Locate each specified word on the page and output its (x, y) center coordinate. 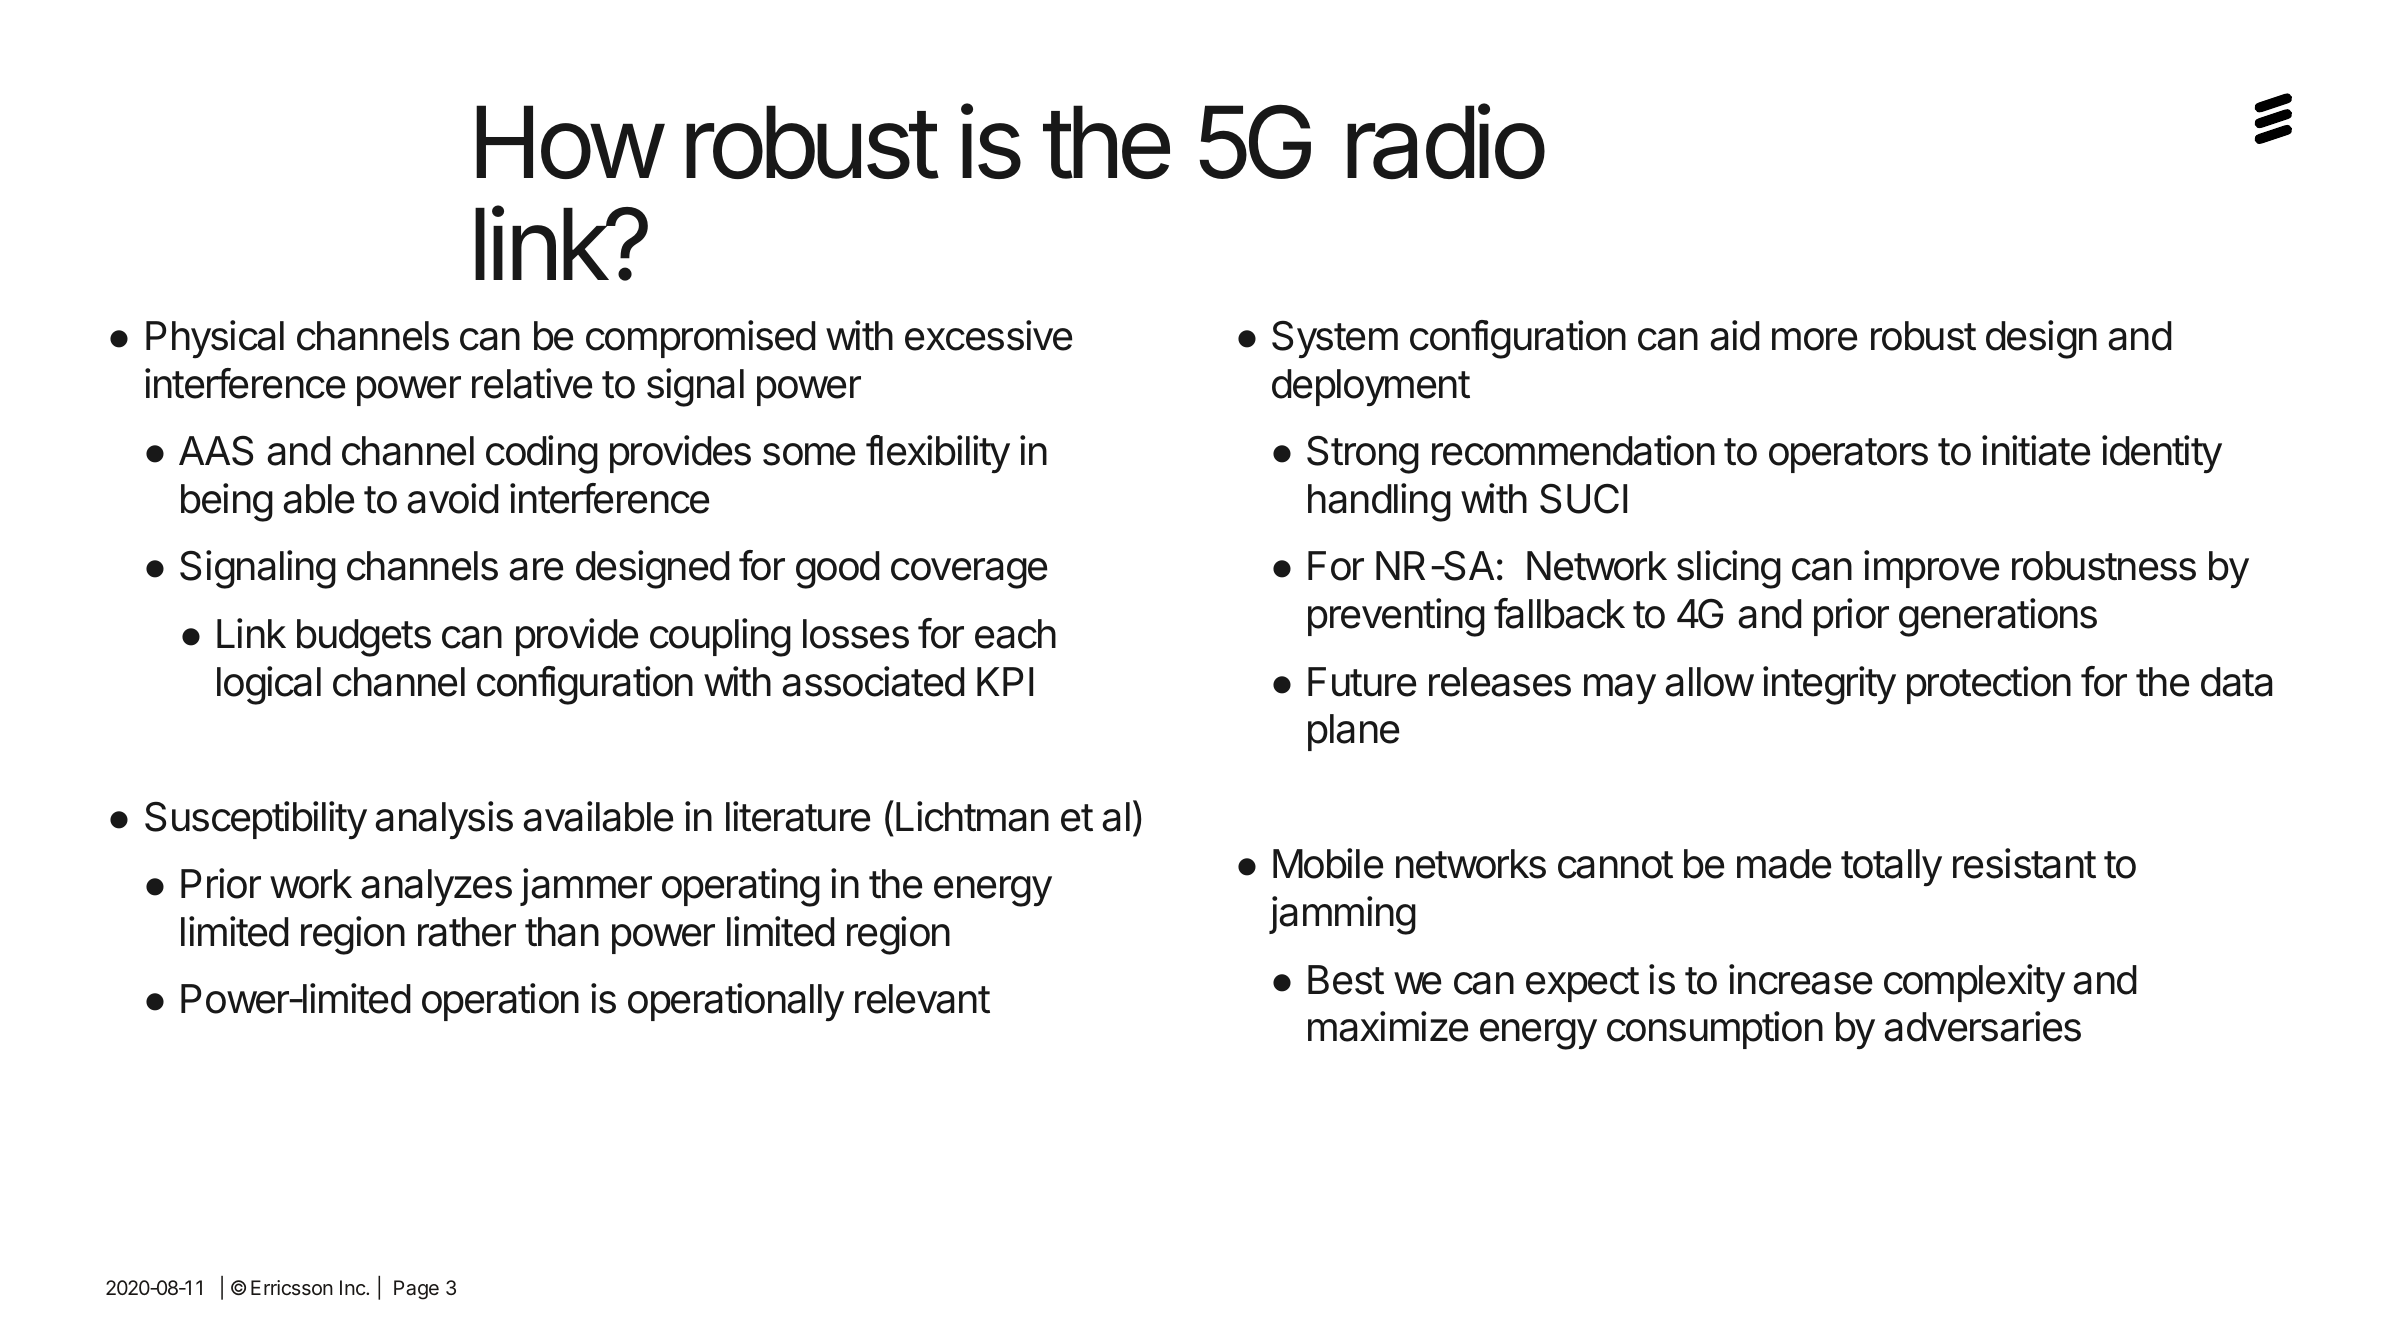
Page (416, 1290)
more (1814, 339)
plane (1354, 732)
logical (269, 685)
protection (1989, 685)
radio (1446, 142)
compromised (701, 339)
